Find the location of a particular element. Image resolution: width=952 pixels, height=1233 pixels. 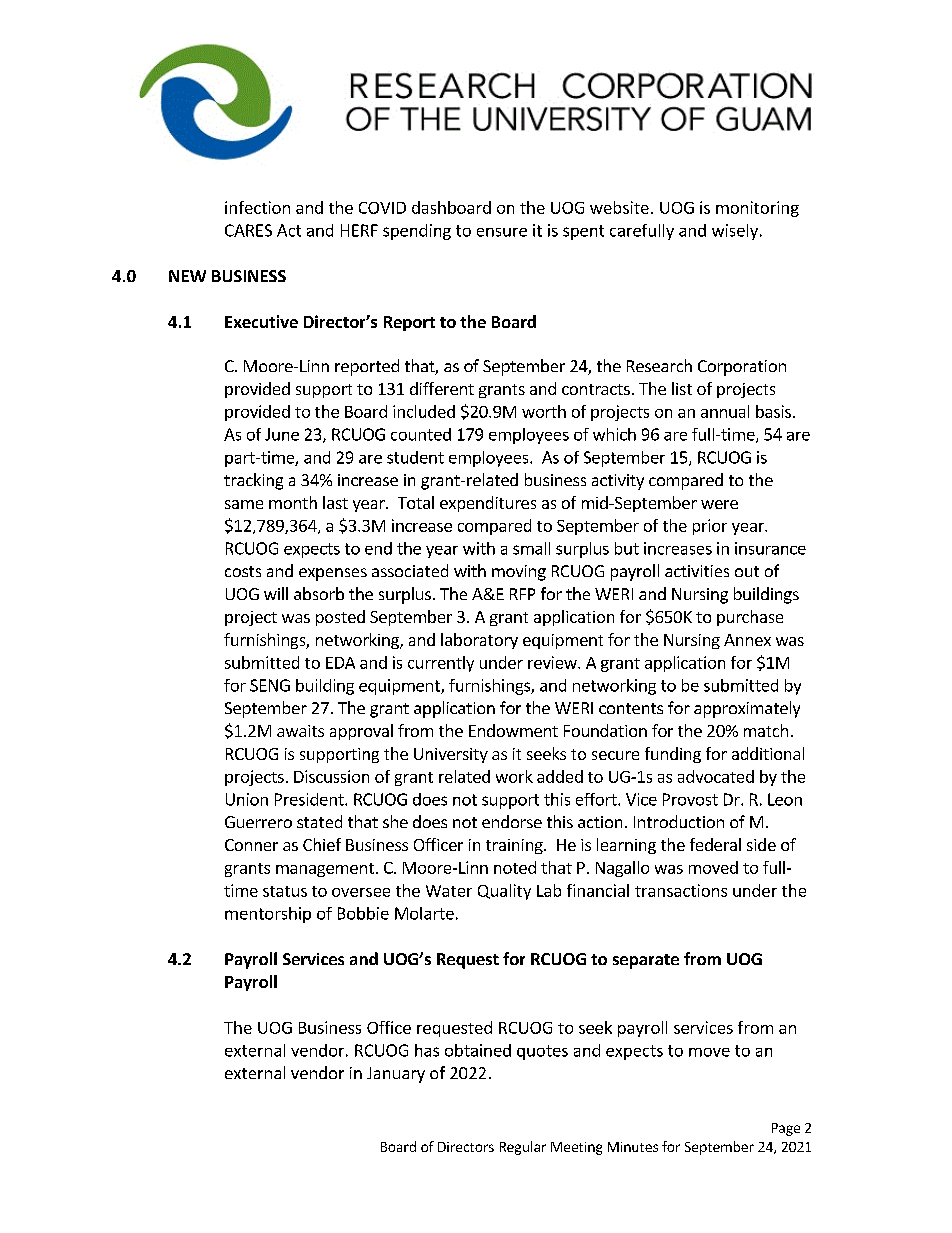

CARES is located at coordinates (248, 230).
